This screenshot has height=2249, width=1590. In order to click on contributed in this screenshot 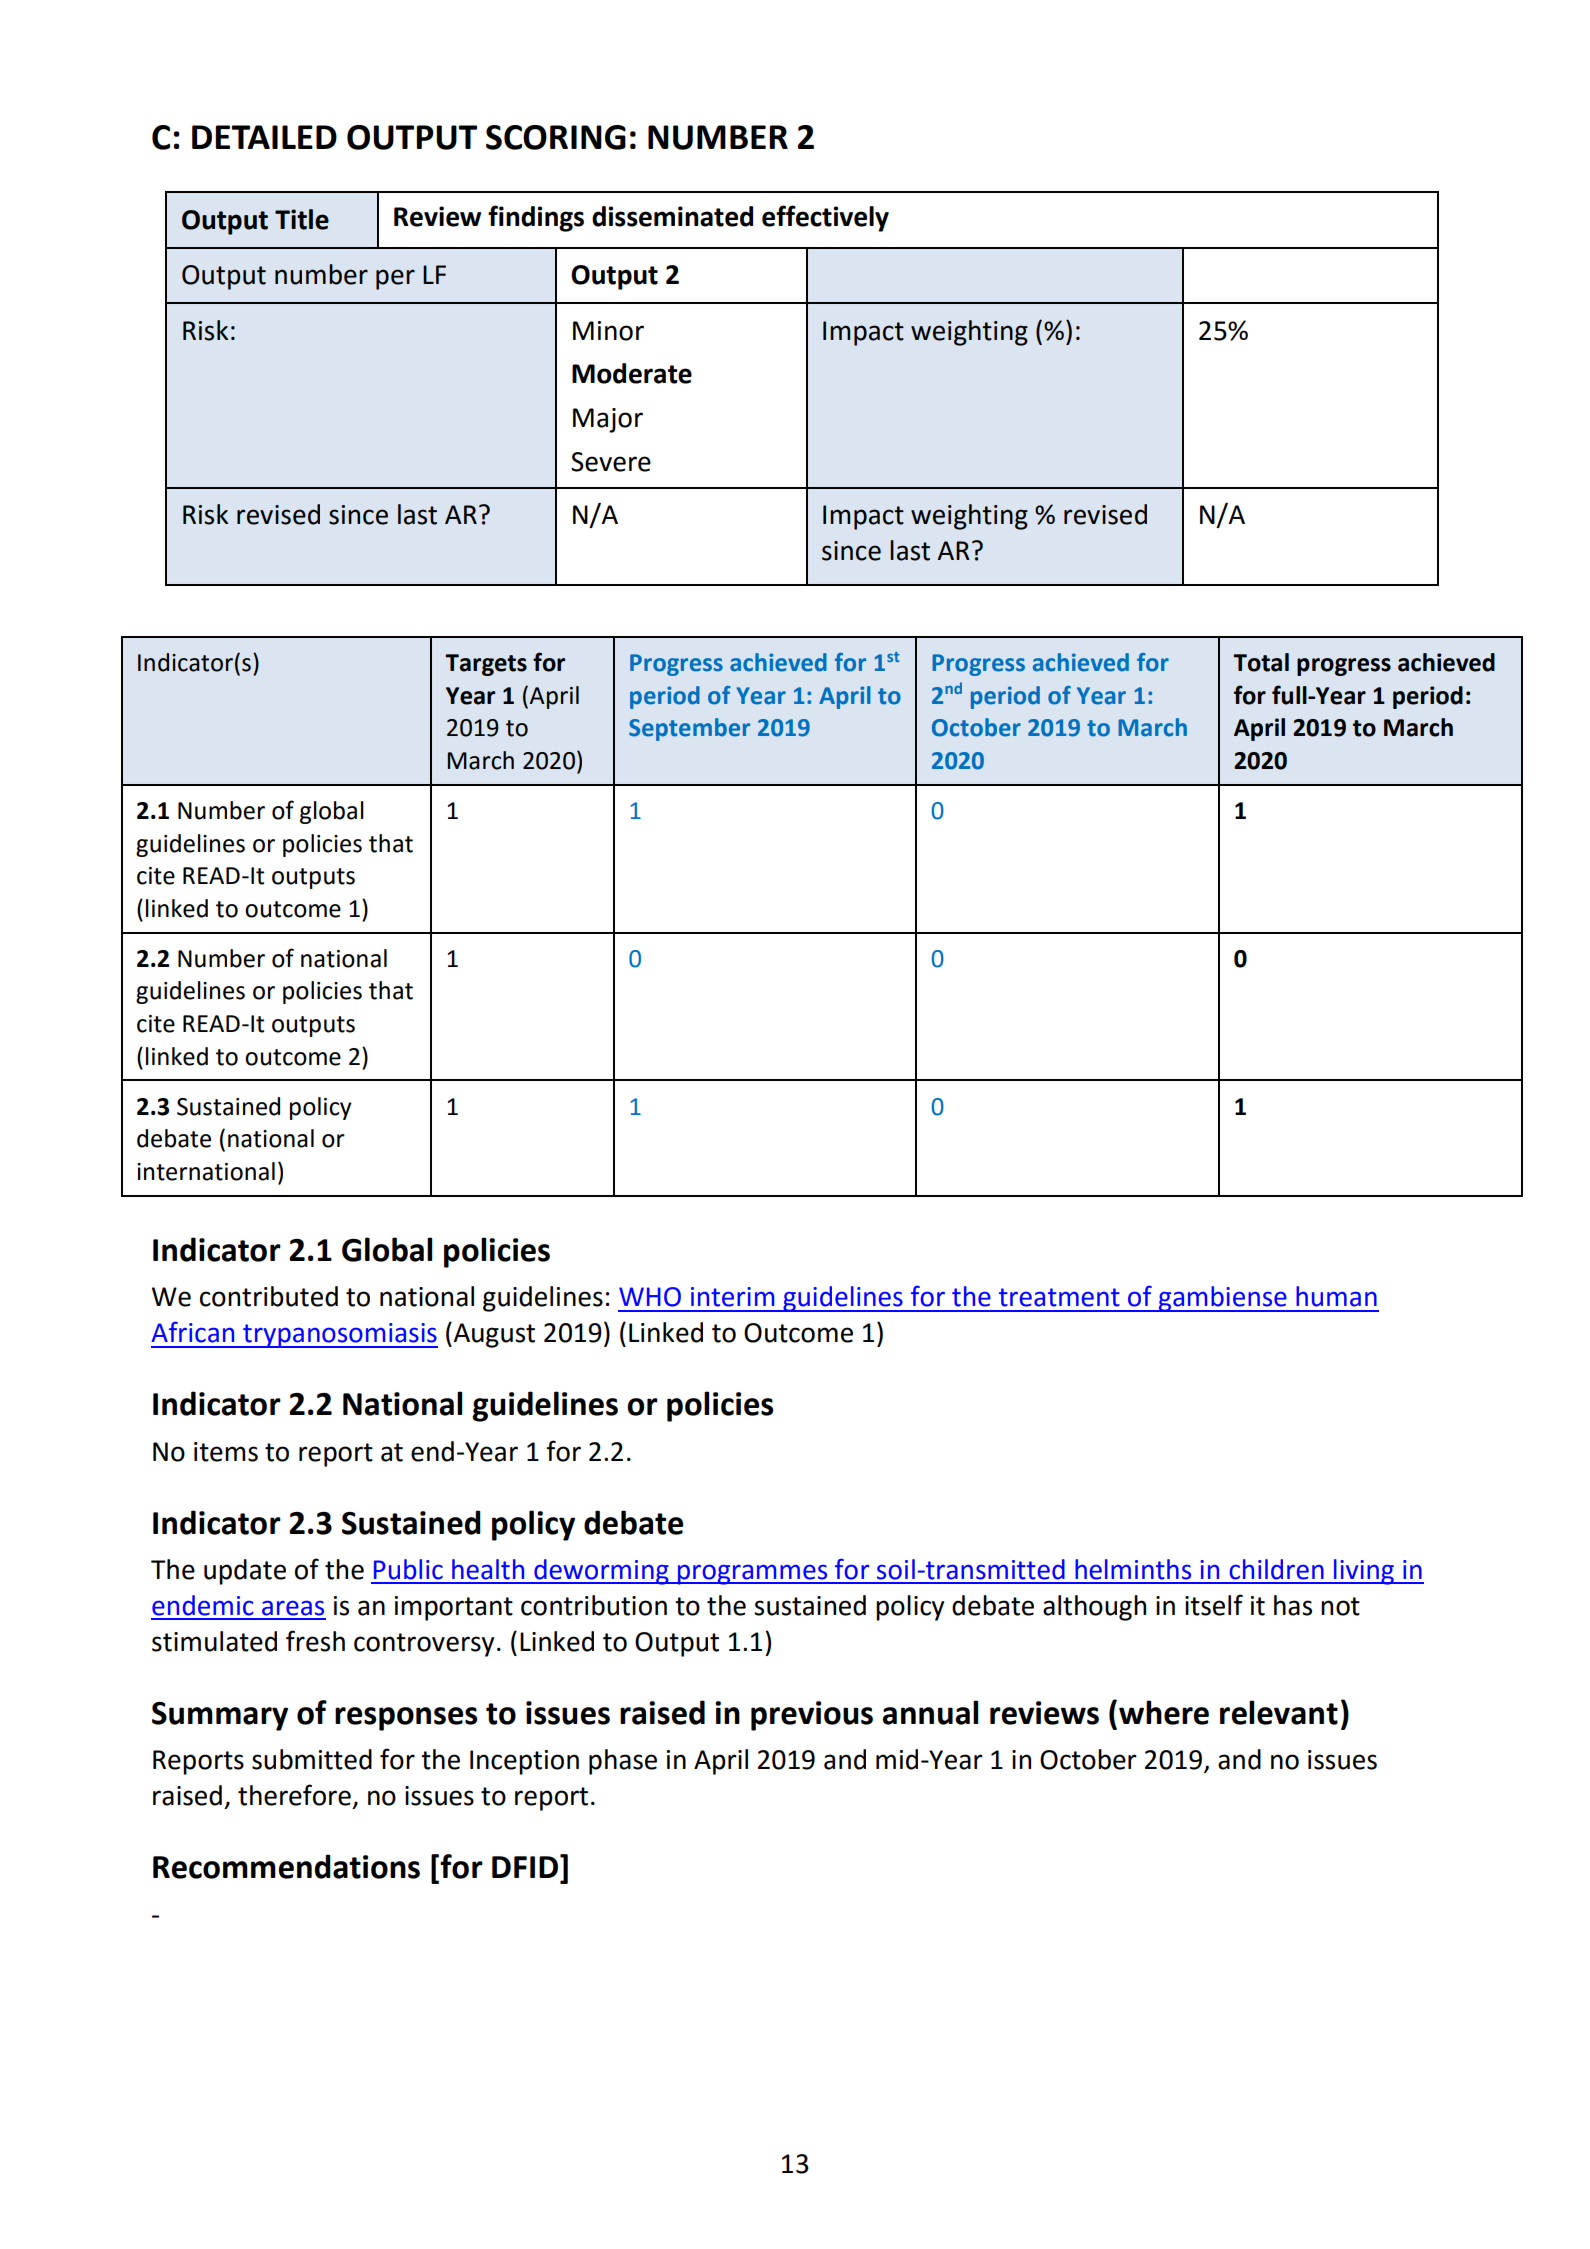, I will do `click(269, 1296)`.
